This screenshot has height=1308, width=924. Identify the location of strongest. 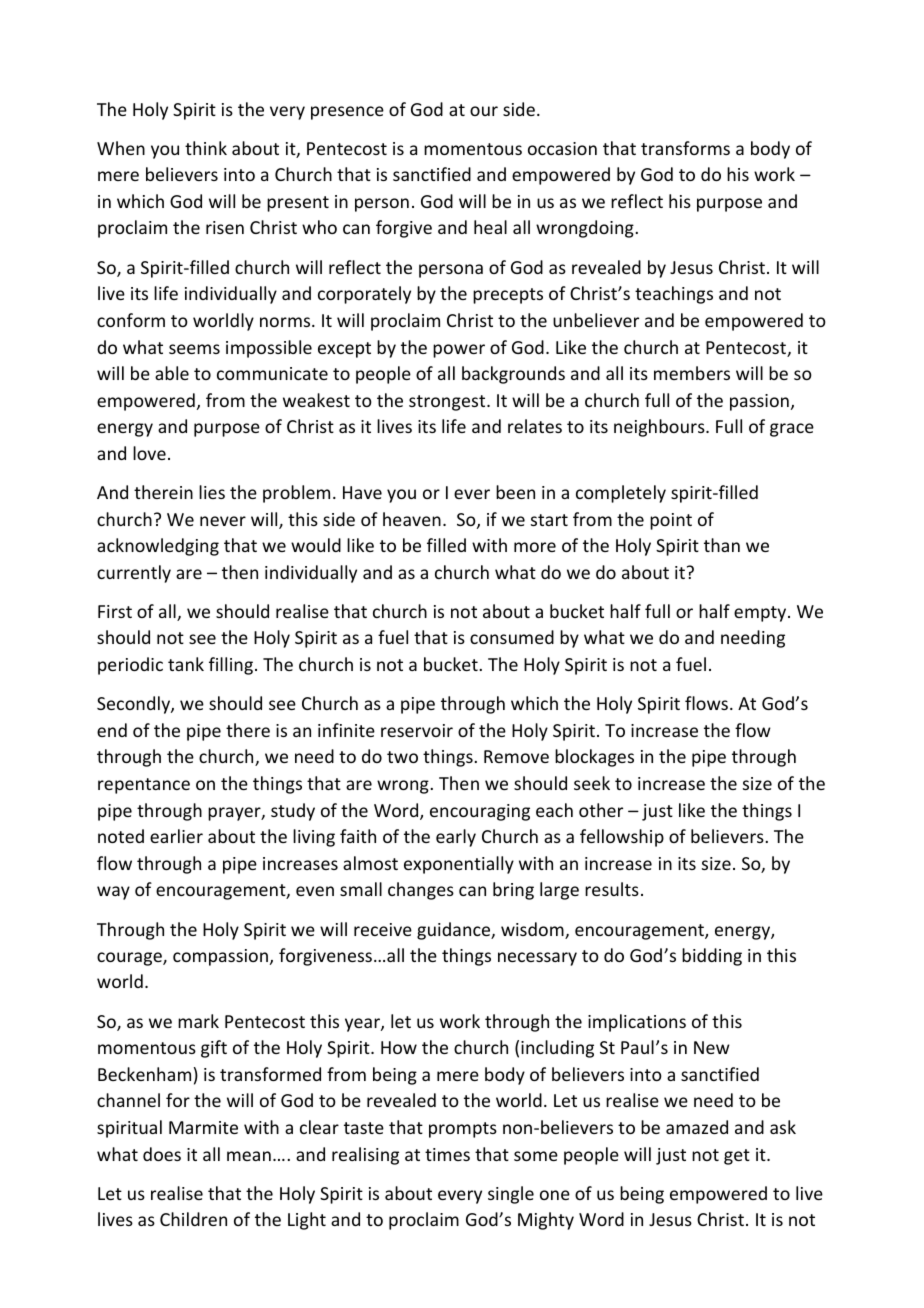
(448, 403).
